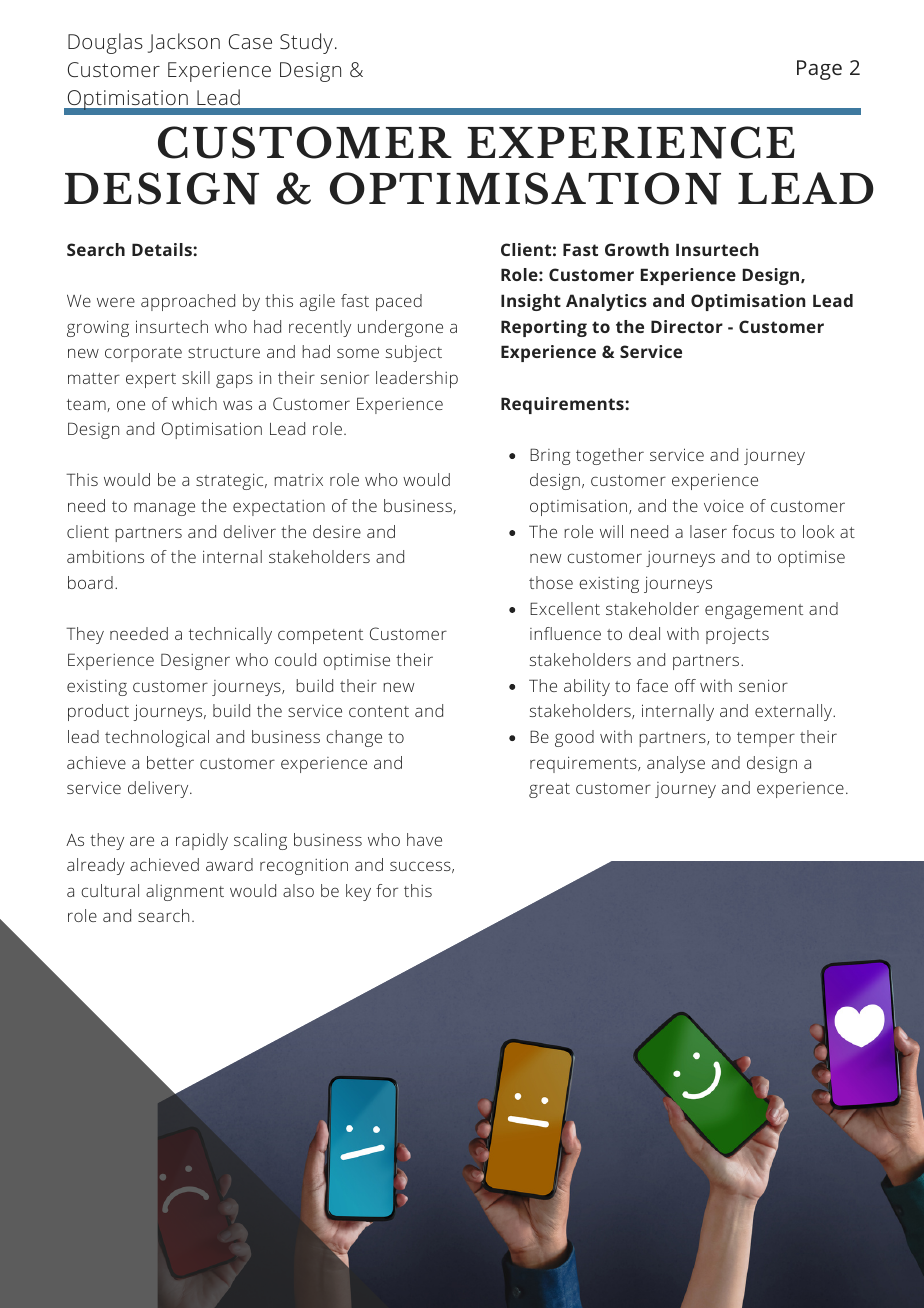 The image size is (924, 1308). What do you see at coordinates (550, 456) in the screenshot?
I see `Bring` at bounding box center [550, 456].
